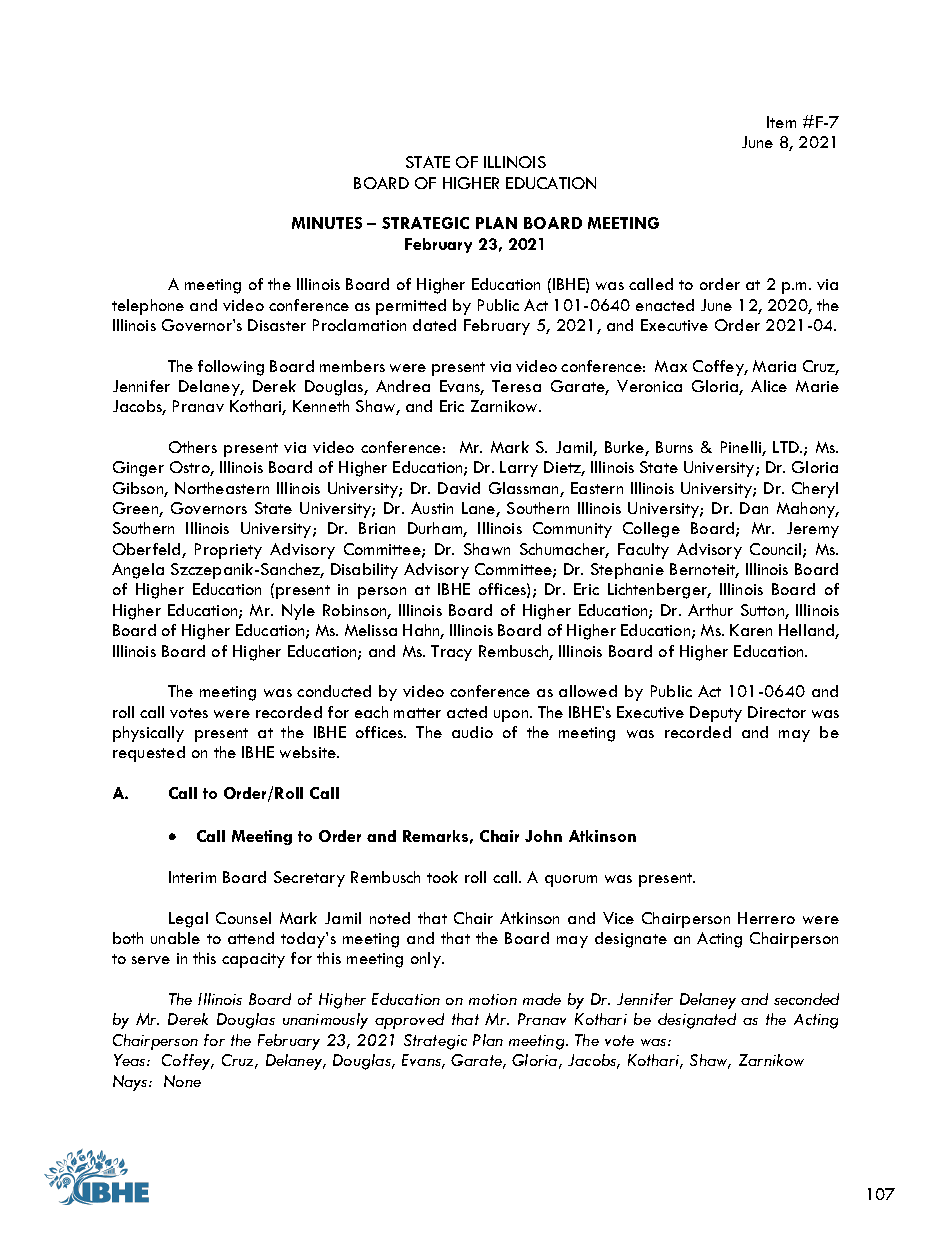 The width and height of the screenshot is (952, 1233). I want to click on Interim, so click(192, 877).
